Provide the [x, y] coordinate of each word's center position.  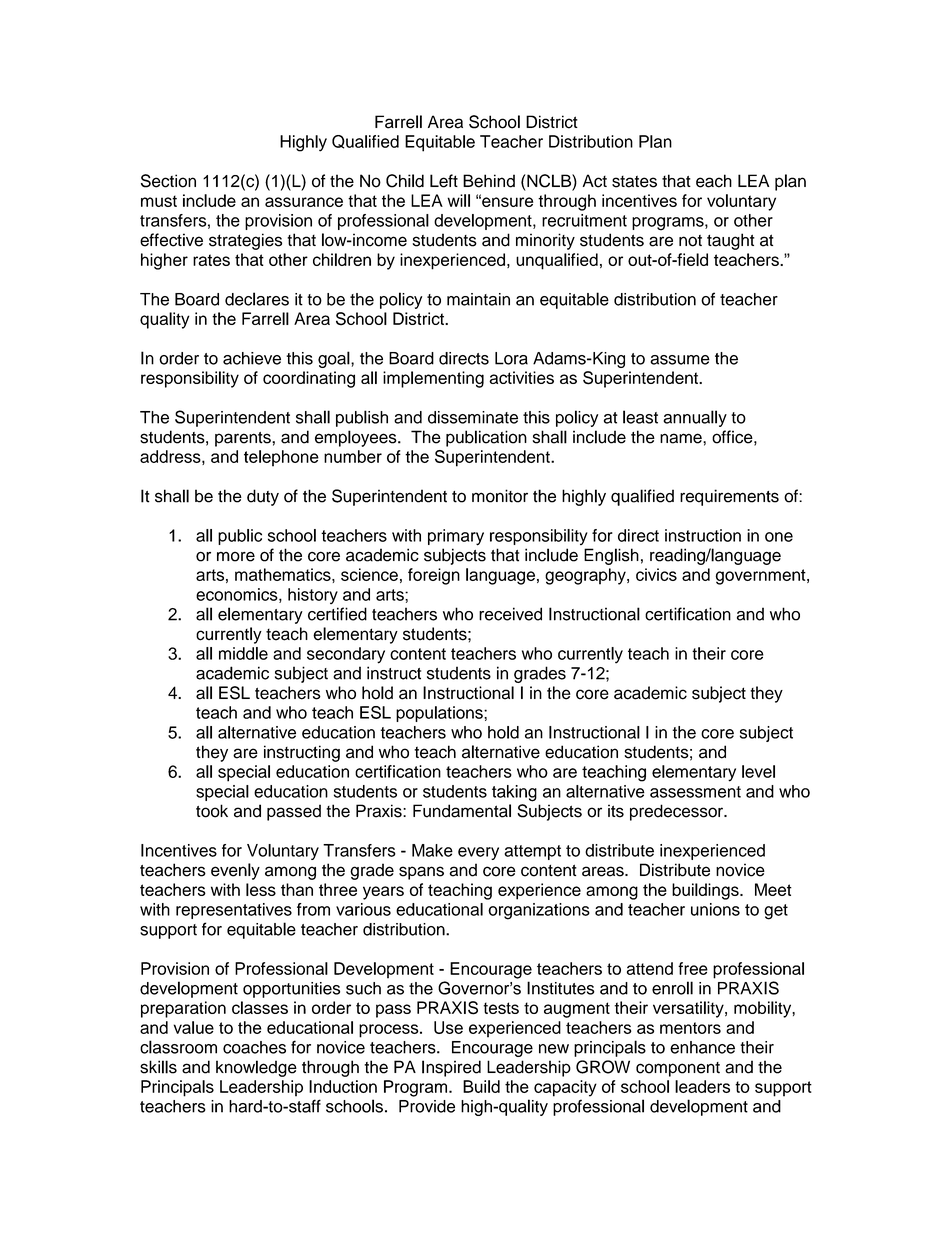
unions [715, 909]
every [478, 853]
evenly [235, 871]
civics [656, 574]
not [690, 241]
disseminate [473, 417]
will [458, 200]
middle [243, 653]
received [510, 614]
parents [244, 439]
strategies [245, 241]
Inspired [451, 1068]
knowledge [256, 1068]
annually [695, 418]
